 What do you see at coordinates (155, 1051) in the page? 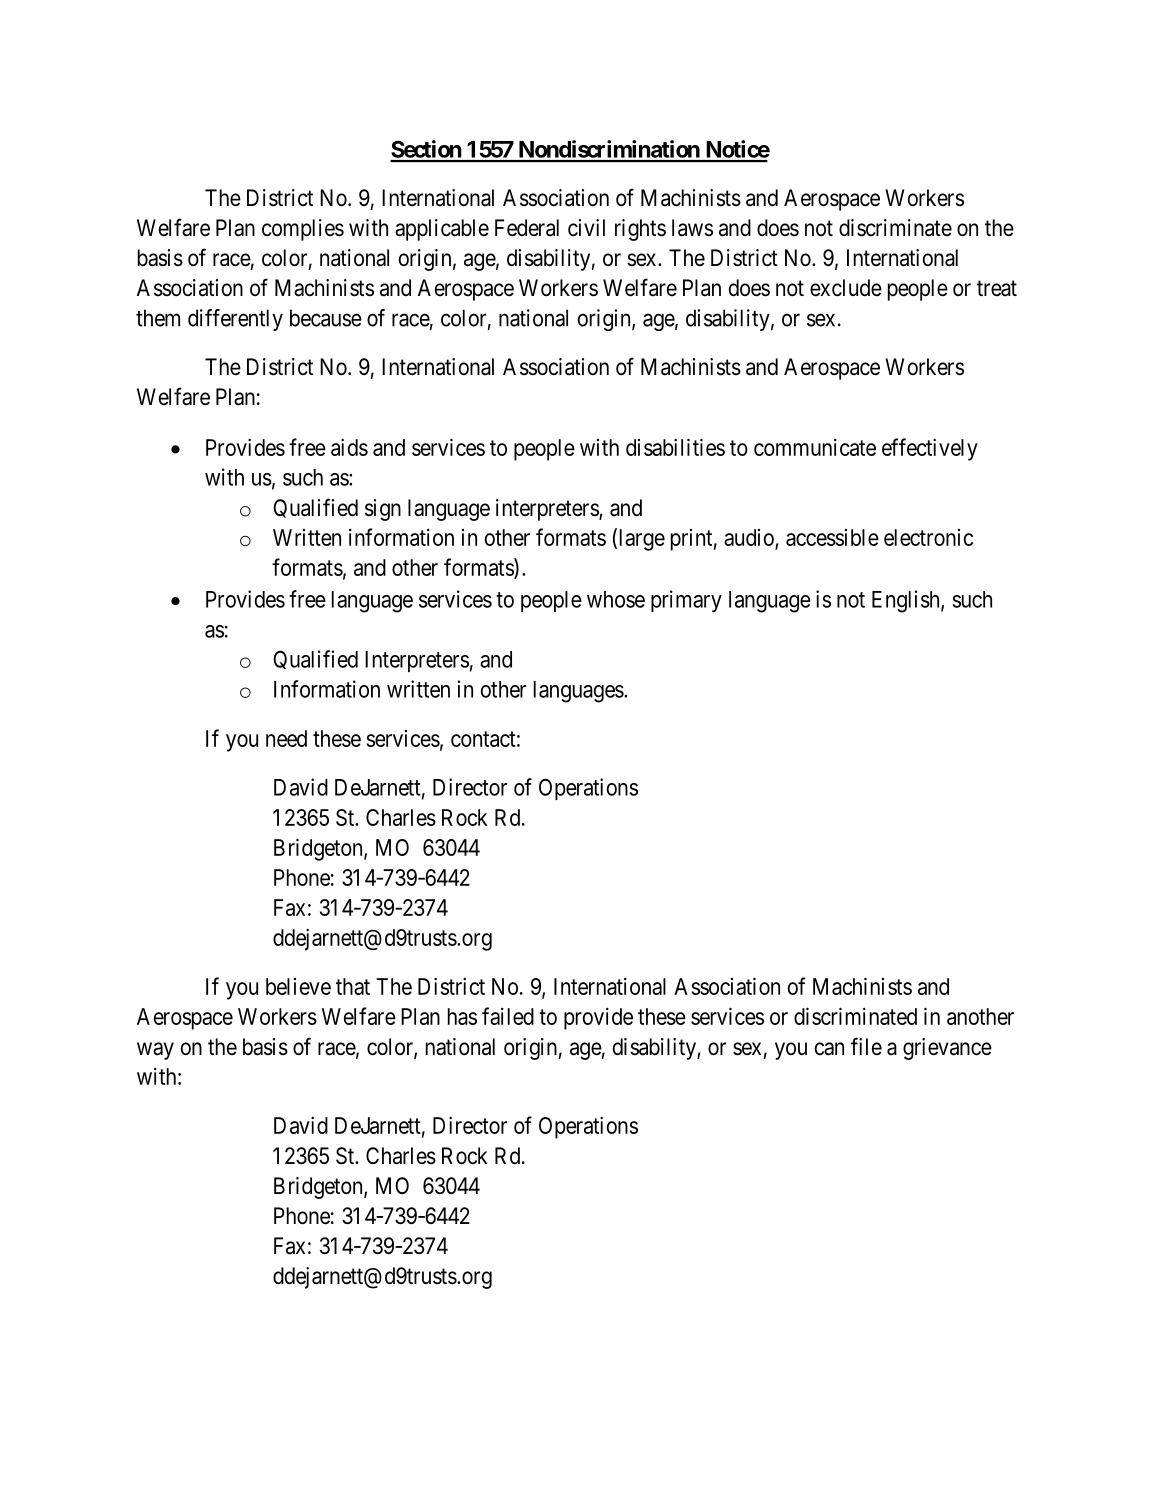
I see `way` at bounding box center [155, 1051].
